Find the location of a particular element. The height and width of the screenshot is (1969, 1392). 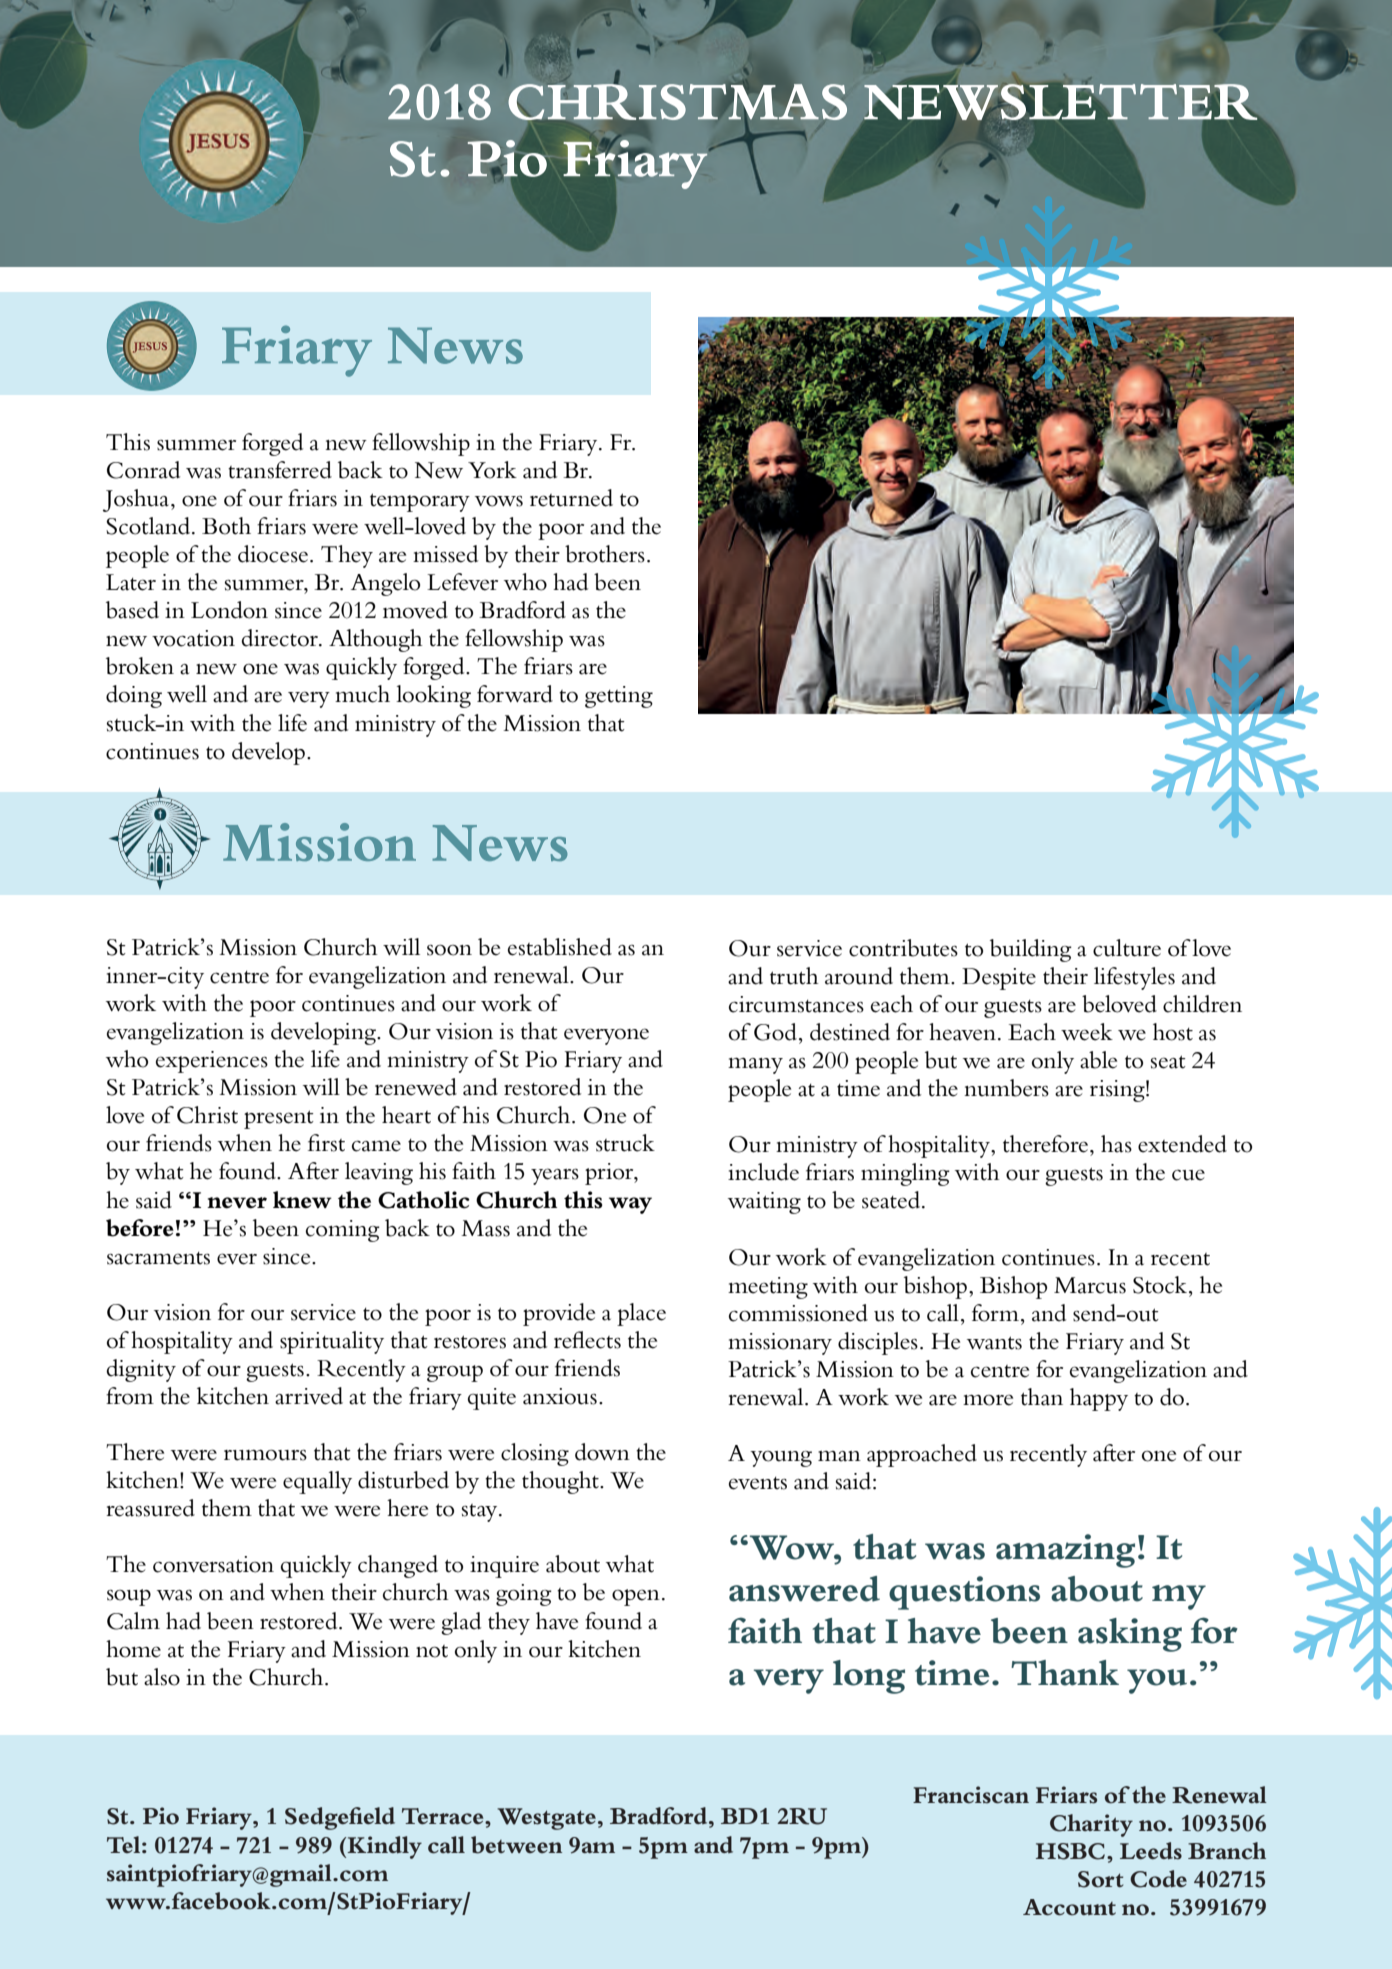

returned is located at coordinates (571, 498).
